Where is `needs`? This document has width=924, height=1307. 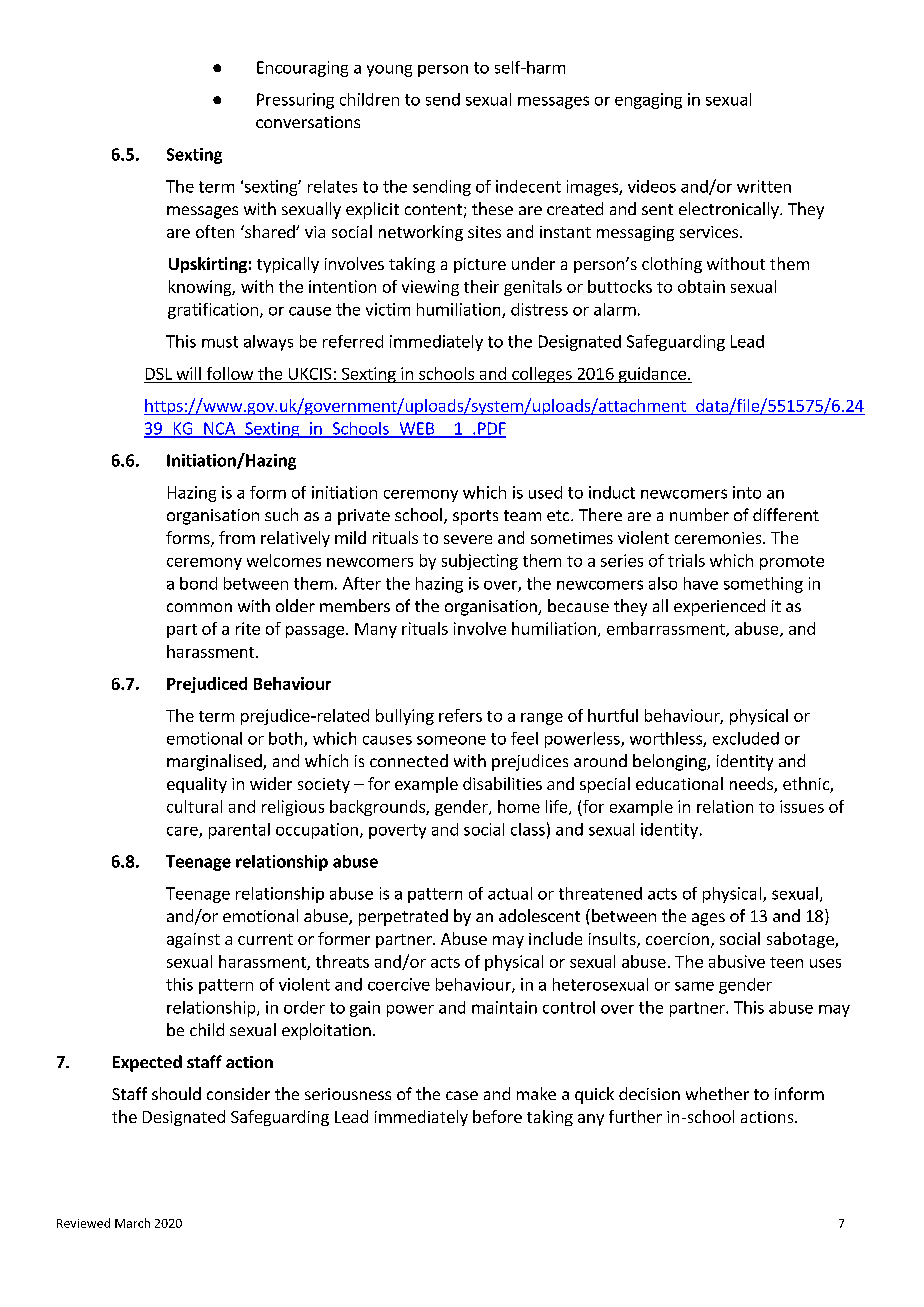
needs is located at coordinates (752, 785).
